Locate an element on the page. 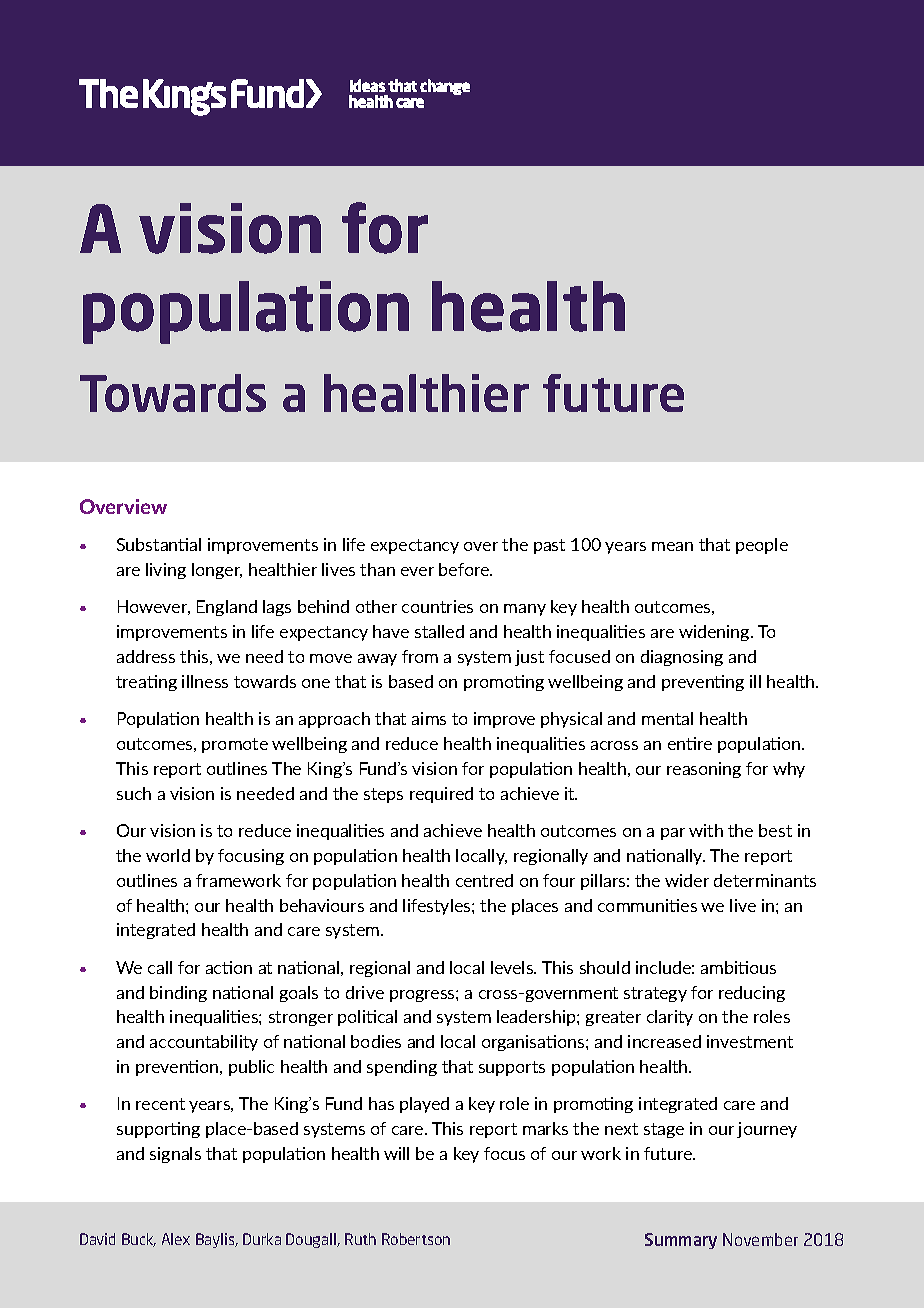 The image size is (924, 1308). Alex is located at coordinates (176, 1239).
